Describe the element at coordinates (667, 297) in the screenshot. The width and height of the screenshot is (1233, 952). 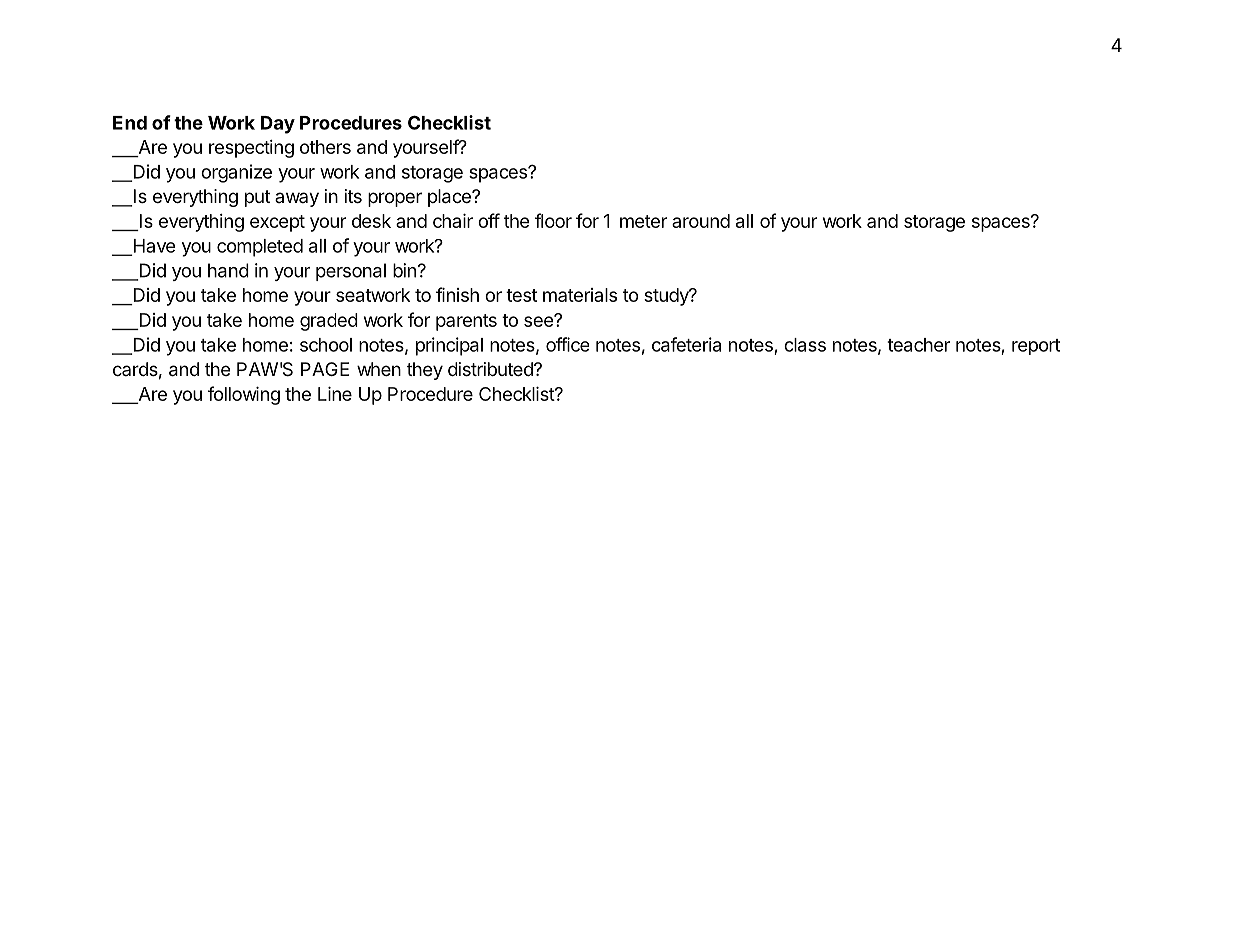
I see `study` at that location.
